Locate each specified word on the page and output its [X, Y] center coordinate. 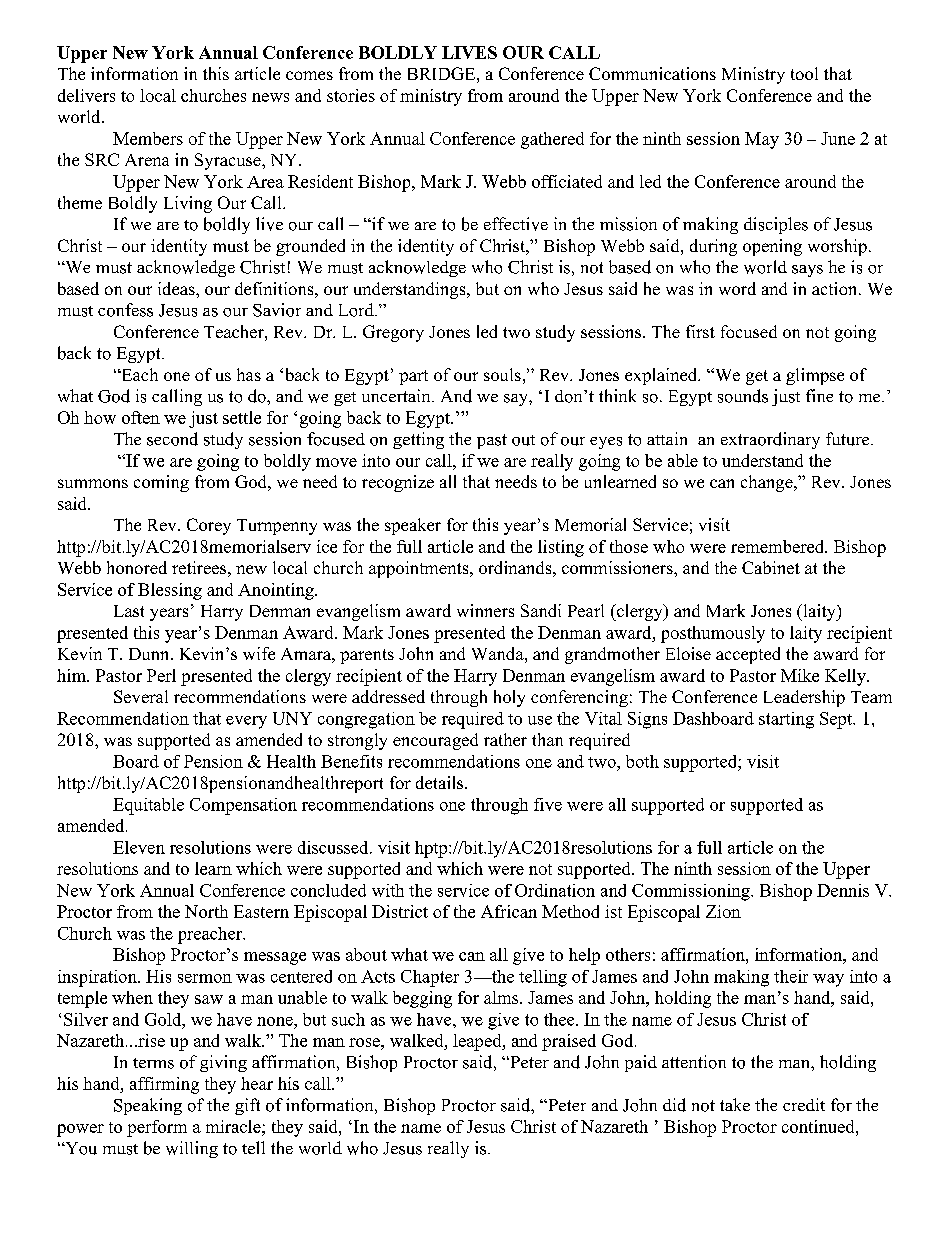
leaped [478, 1042]
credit [804, 1104]
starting [786, 720]
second [172, 439]
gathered [552, 140]
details [441, 782]
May [762, 140]
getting [418, 440]
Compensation [243, 806]
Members [148, 138]
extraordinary [770, 440]
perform [157, 1128]
